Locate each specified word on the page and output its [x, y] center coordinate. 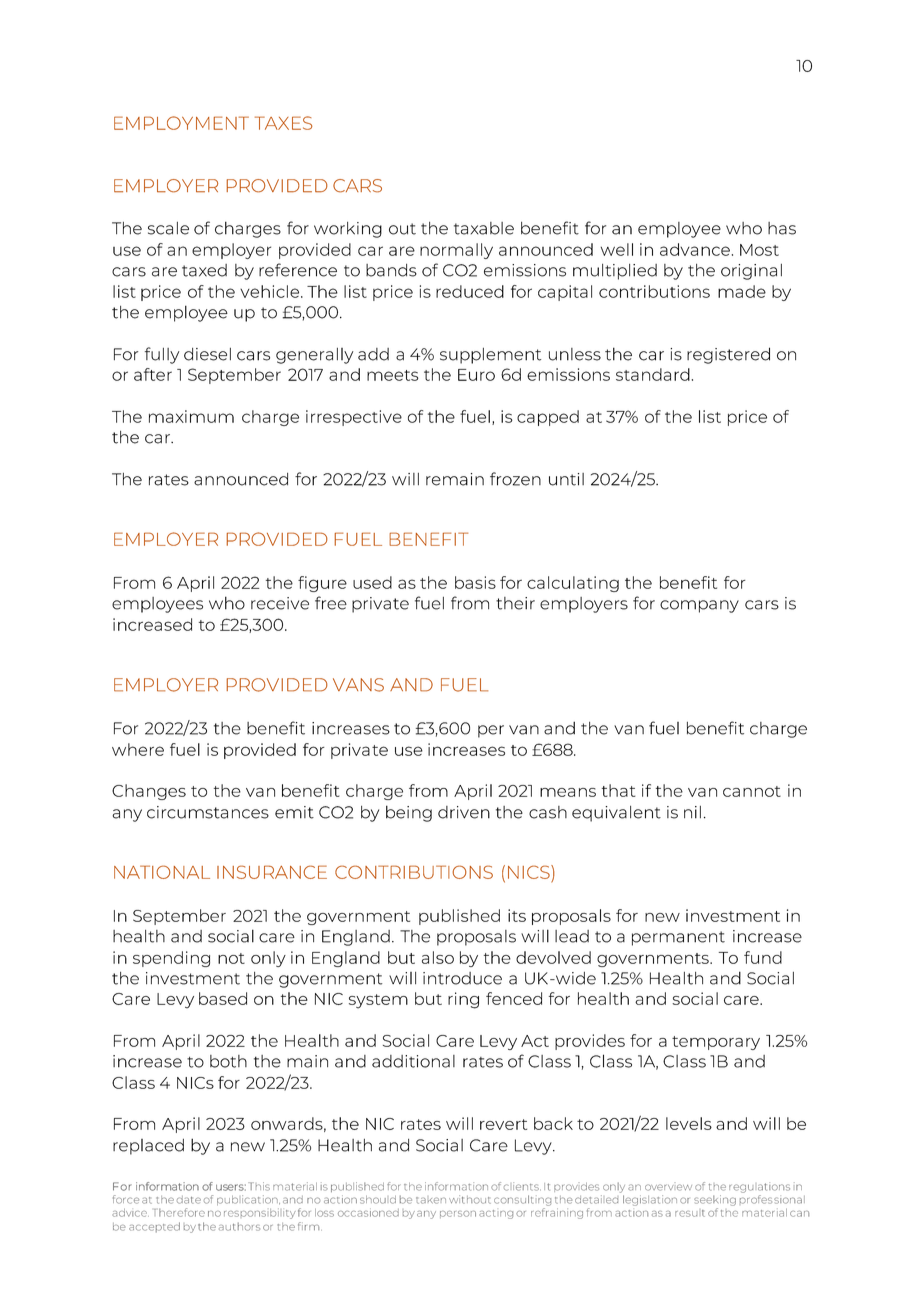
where [138, 749]
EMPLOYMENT [181, 123]
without [470, 1199]
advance [695, 249]
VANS [358, 685]
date [189, 1200]
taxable [484, 228]
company [699, 606]
